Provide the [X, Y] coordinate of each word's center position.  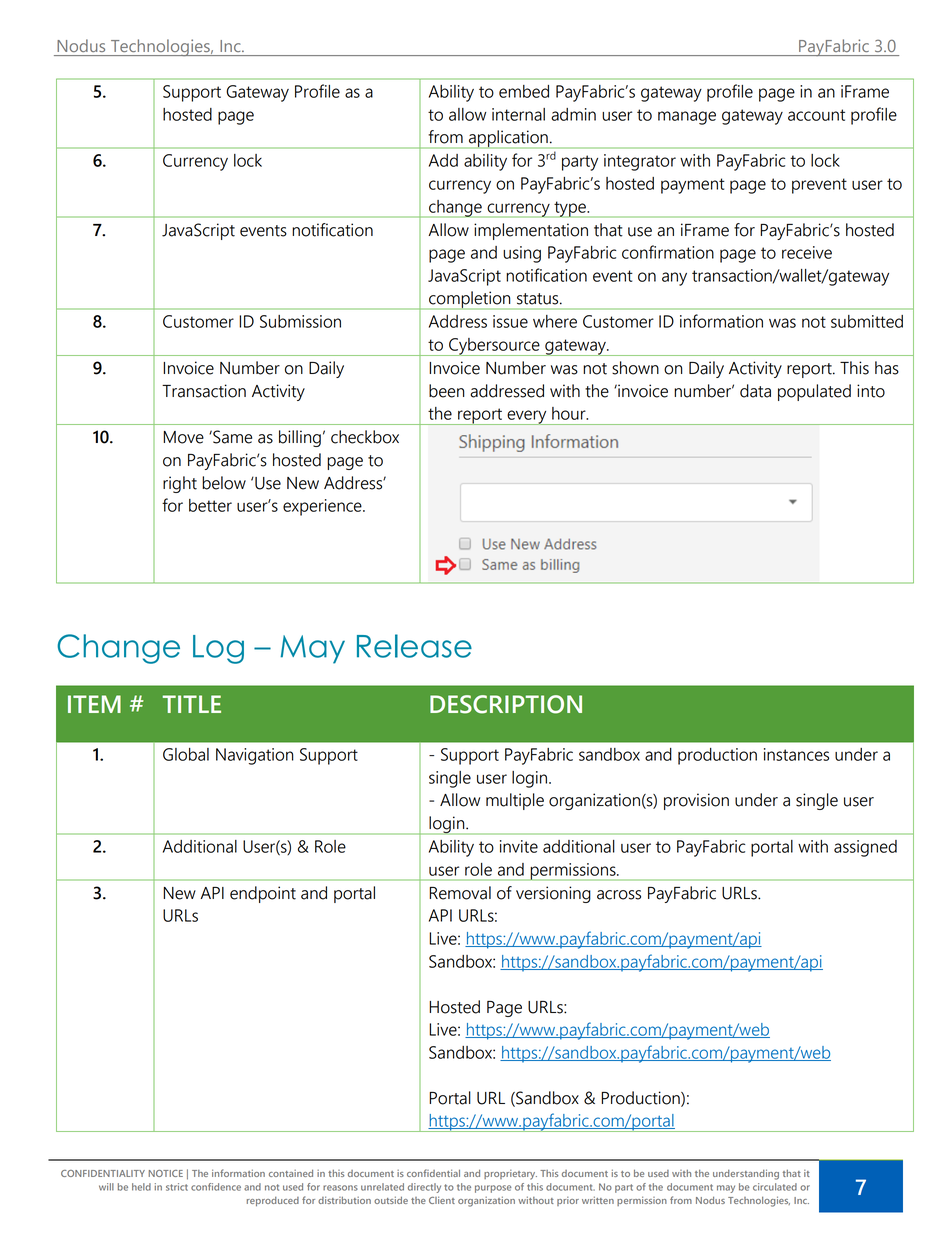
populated [814, 392]
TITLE [192, 704]
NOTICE [166, 1173]
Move [183, 437]
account [816, 115]
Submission [300, 321]
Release [414, 646]
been [446, 391]
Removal [460, 893]
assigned [865, 848]
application [508, 139]
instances [796, 754]
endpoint [263, 894]
